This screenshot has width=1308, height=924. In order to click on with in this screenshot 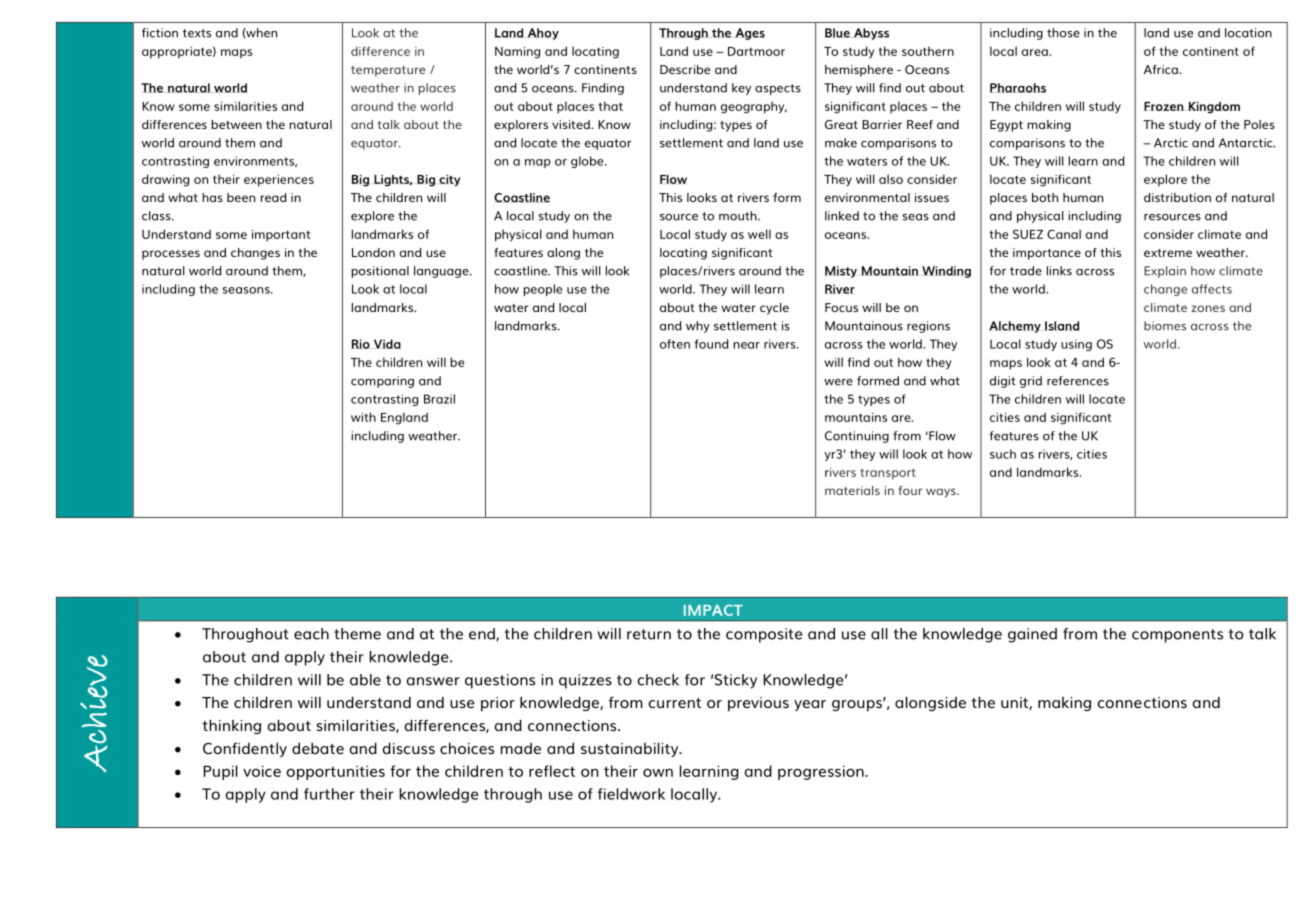, I will do `click(363, 417)`.
